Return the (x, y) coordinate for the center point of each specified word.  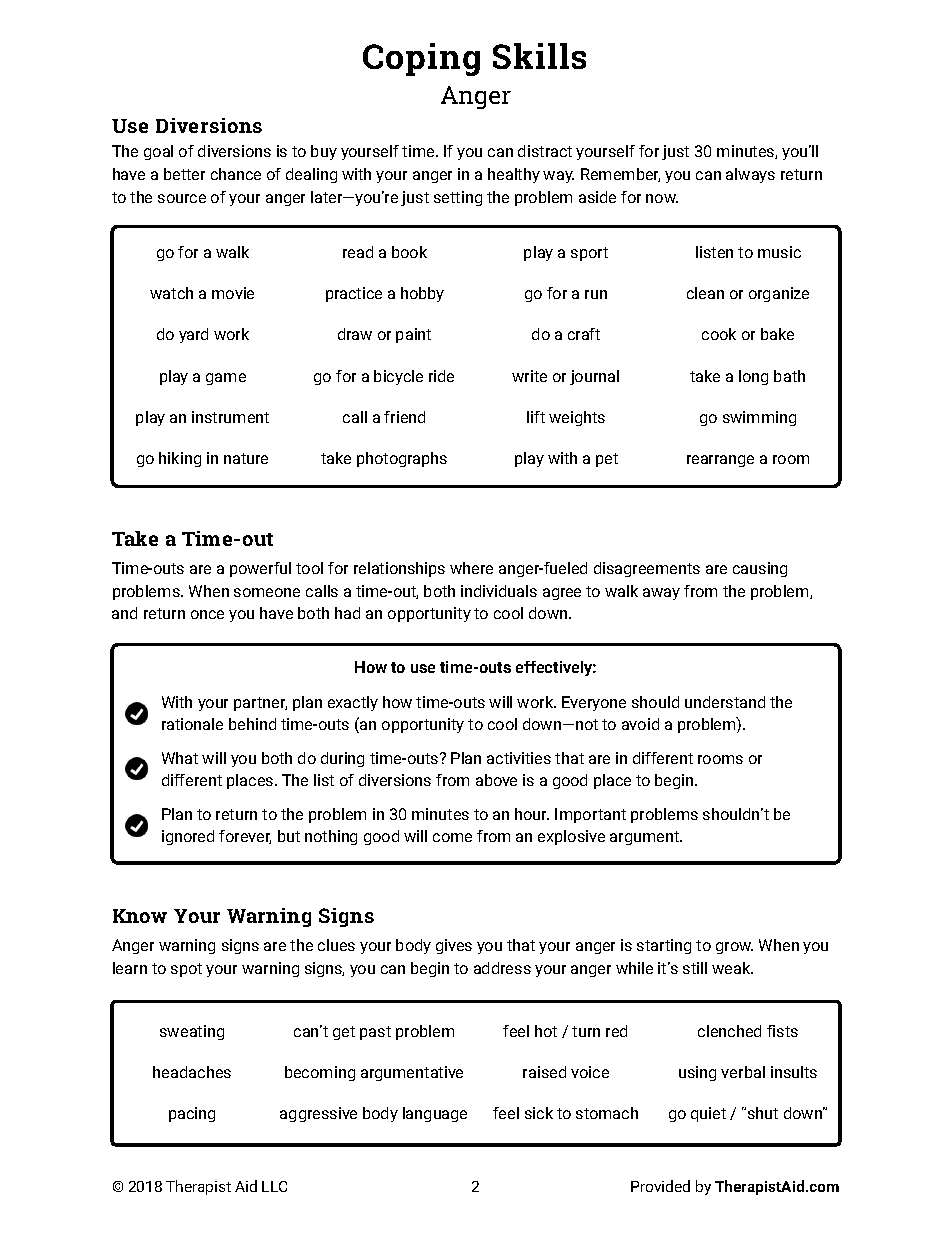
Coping (421, 59)
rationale (192, 724)
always (750, 175)
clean (705, 293)
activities (519, 758)
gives (454, 946)
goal (158, 152)
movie (233, 293)
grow (734, 948)
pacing (192, 1114)
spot (186, 970)
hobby (422, 294)
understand (725, 702)
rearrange (720, 461)
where (471, 568)
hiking (180, 459)
